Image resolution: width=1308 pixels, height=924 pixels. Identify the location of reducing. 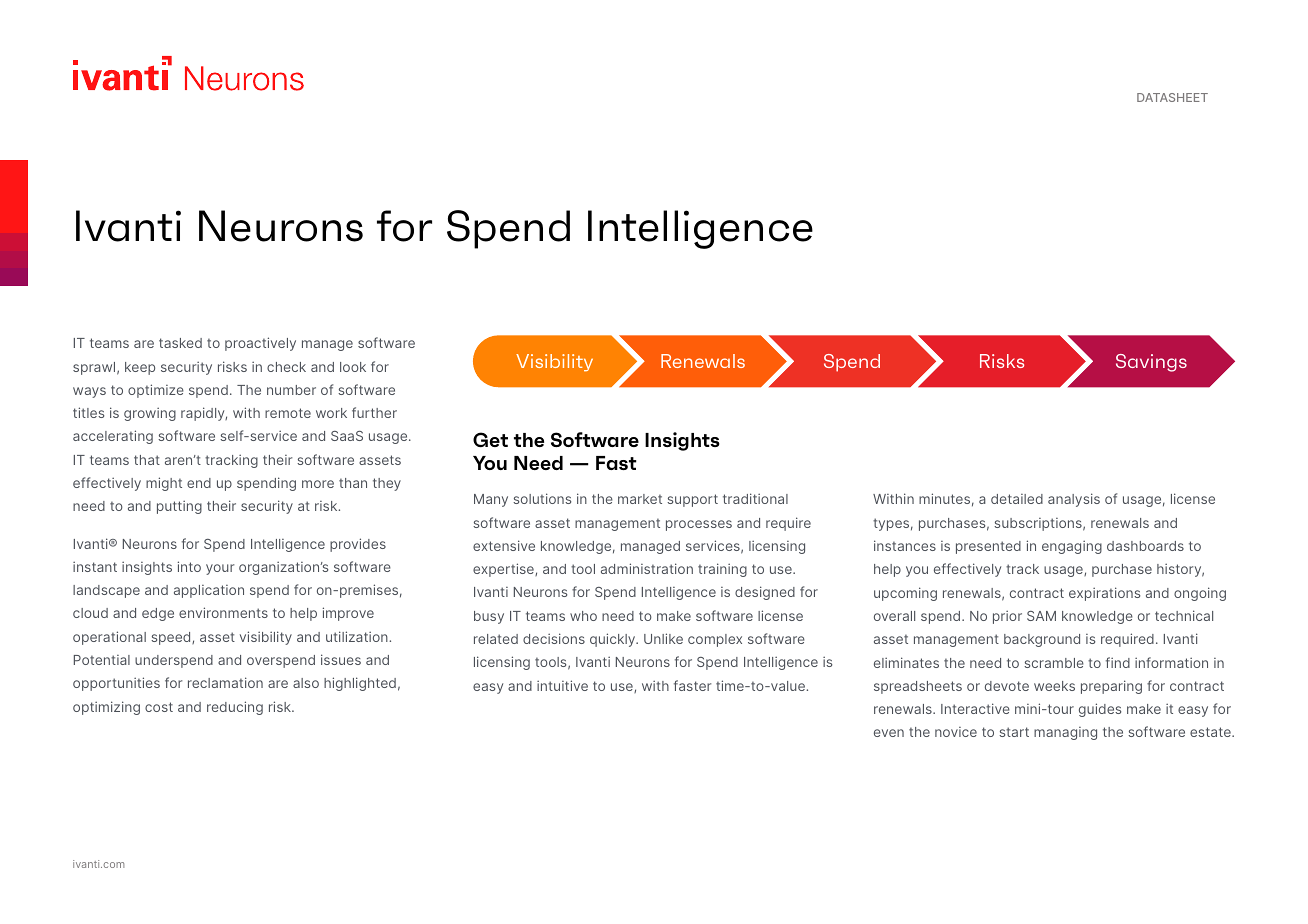
(235, 708).
